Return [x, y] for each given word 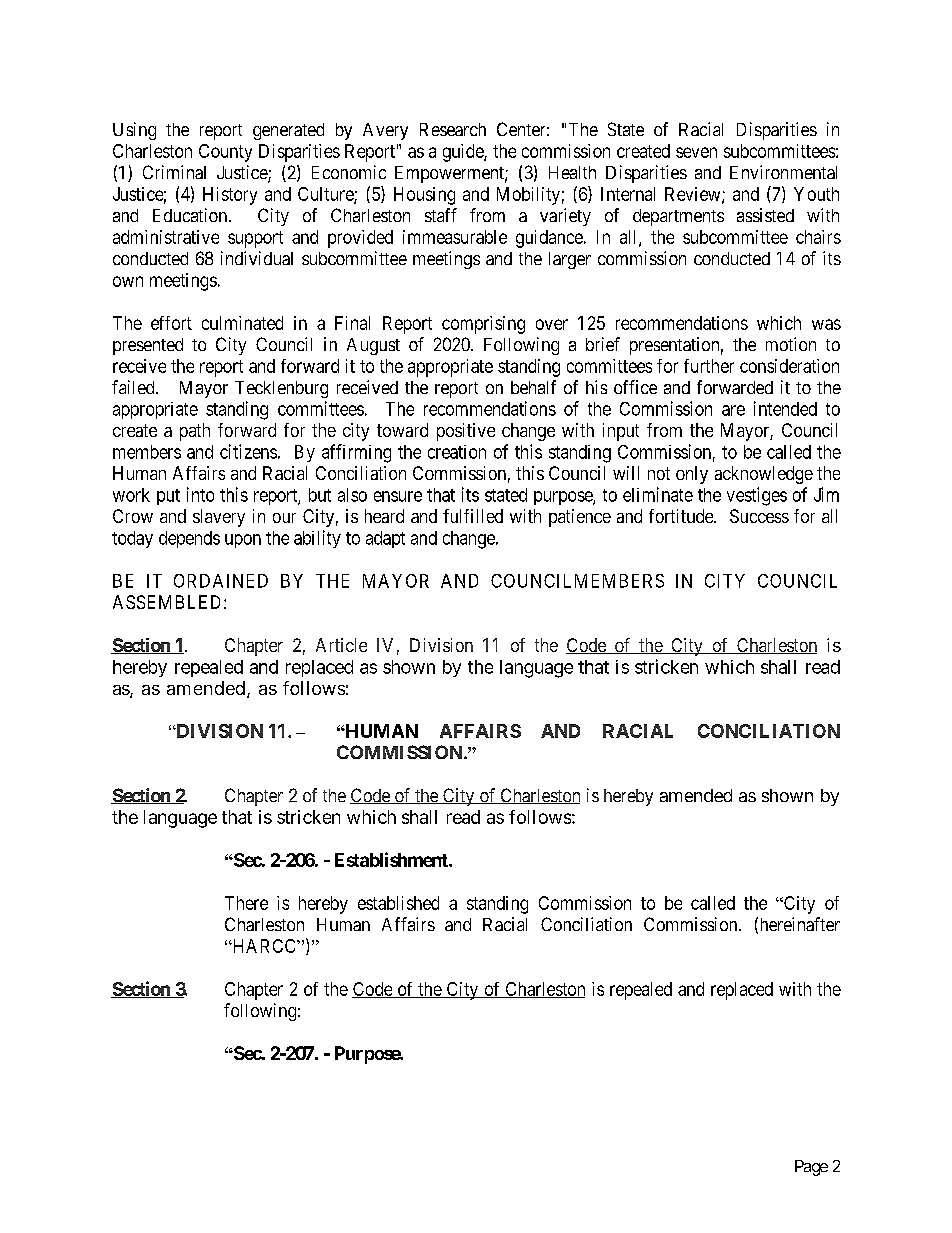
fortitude [682, 516]
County [225, 153]
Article [341, 645]
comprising [483, 325]
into [200, 494]
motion [791, 344]
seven [696, 152]
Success [759, 516]
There [246, 903]
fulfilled [473, 516]
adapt [385, 539]
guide [464, 153]
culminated [242, 323]
